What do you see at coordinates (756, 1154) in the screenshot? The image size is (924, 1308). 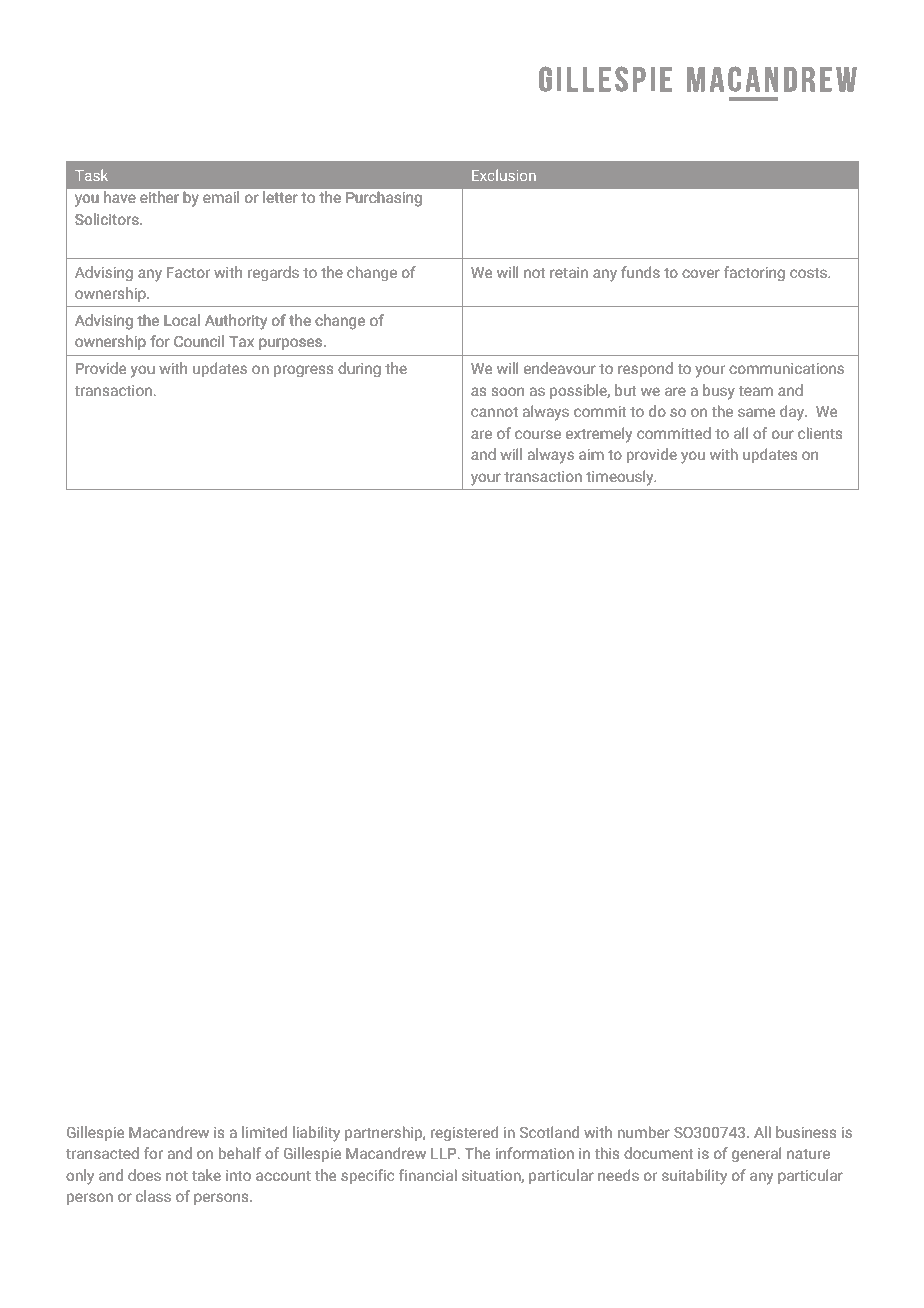 I see `general` at bounding box center [756, 1154].
